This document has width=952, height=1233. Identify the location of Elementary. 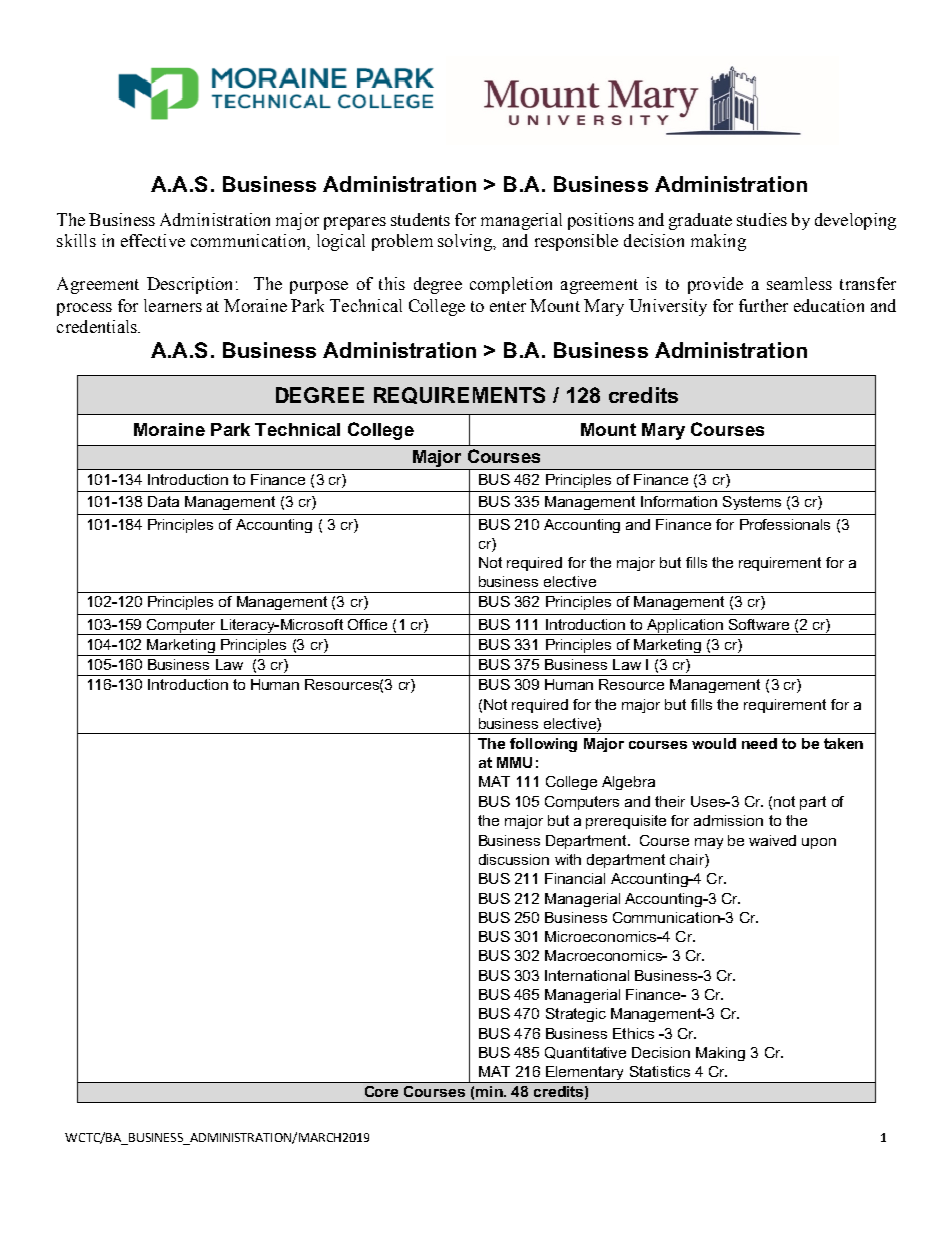
(585, 1074).
